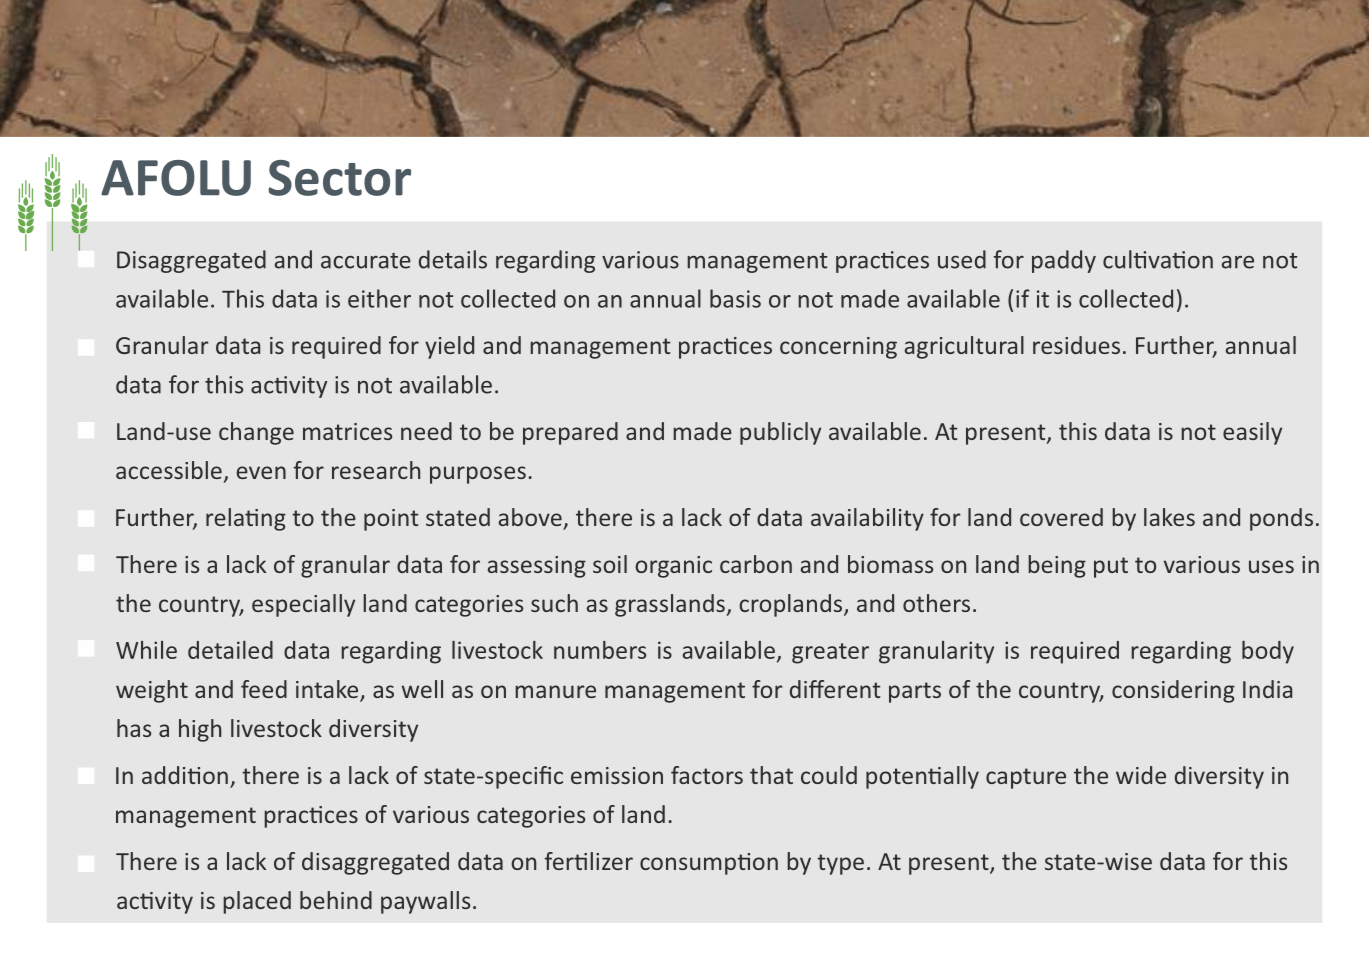 This document has height=965, width=1369. I want to click on manure, so click(555, 691).
